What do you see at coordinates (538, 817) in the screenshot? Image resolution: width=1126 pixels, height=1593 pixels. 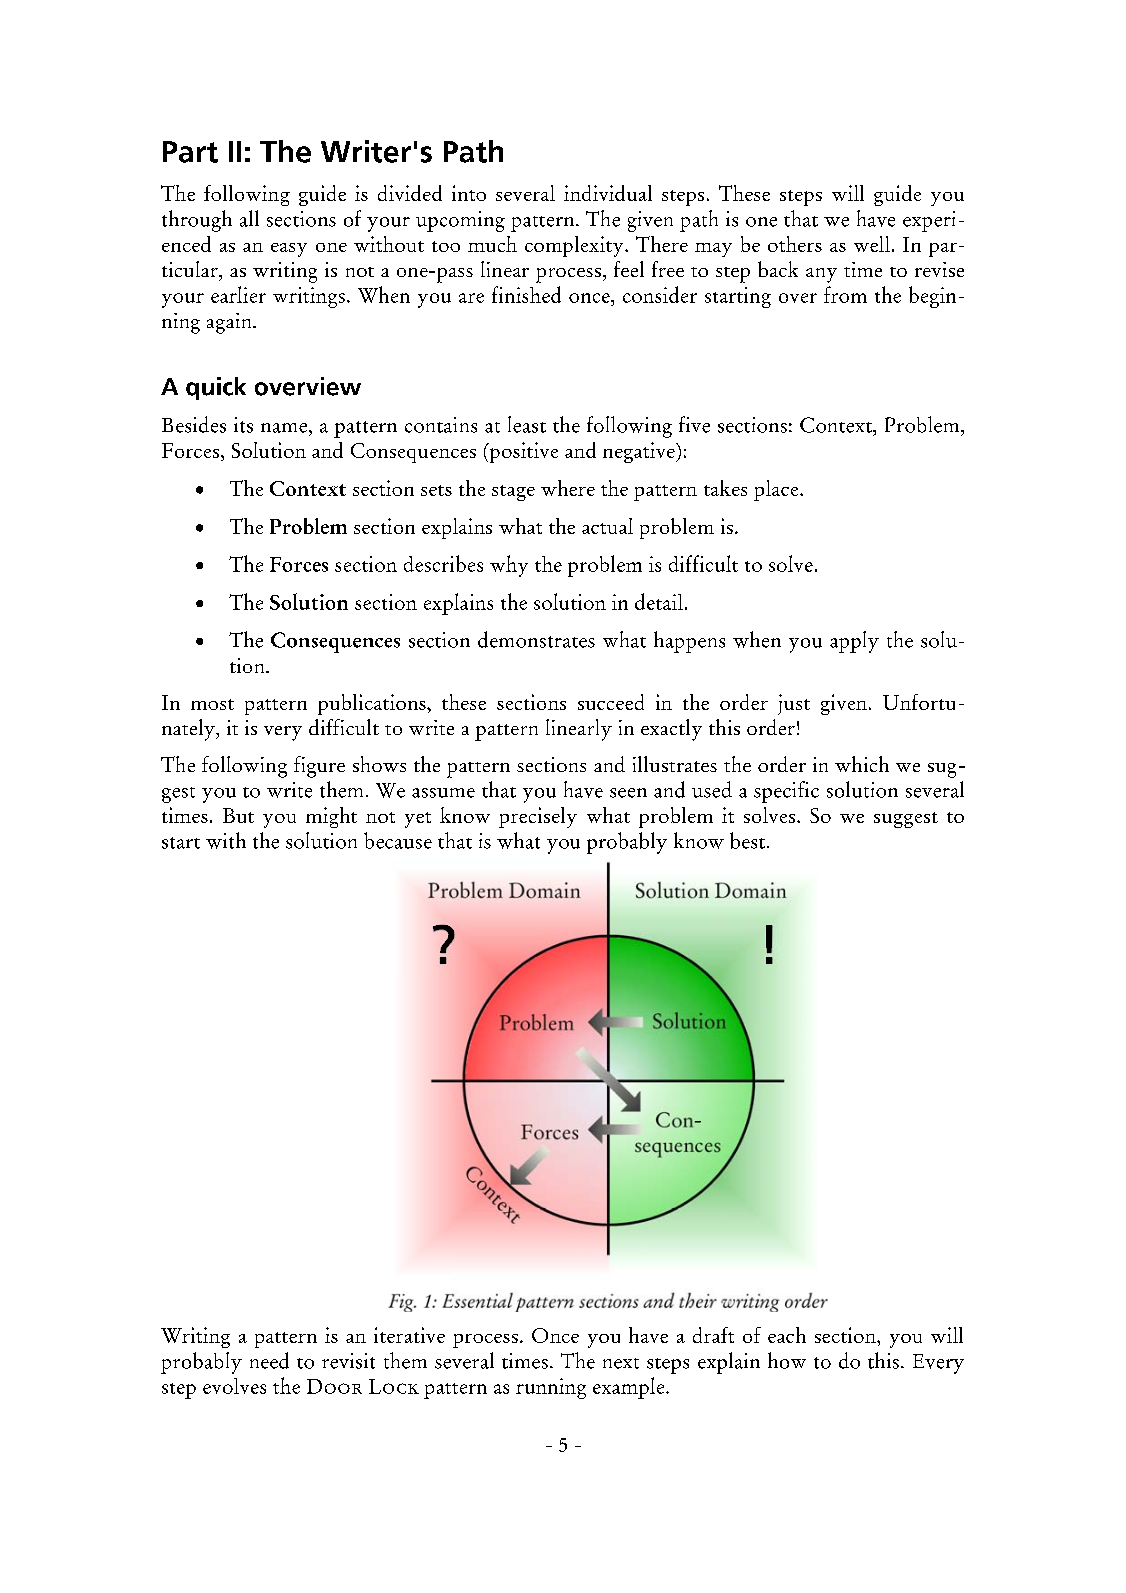 I see `precisely` at bounding box center [538, 817].
